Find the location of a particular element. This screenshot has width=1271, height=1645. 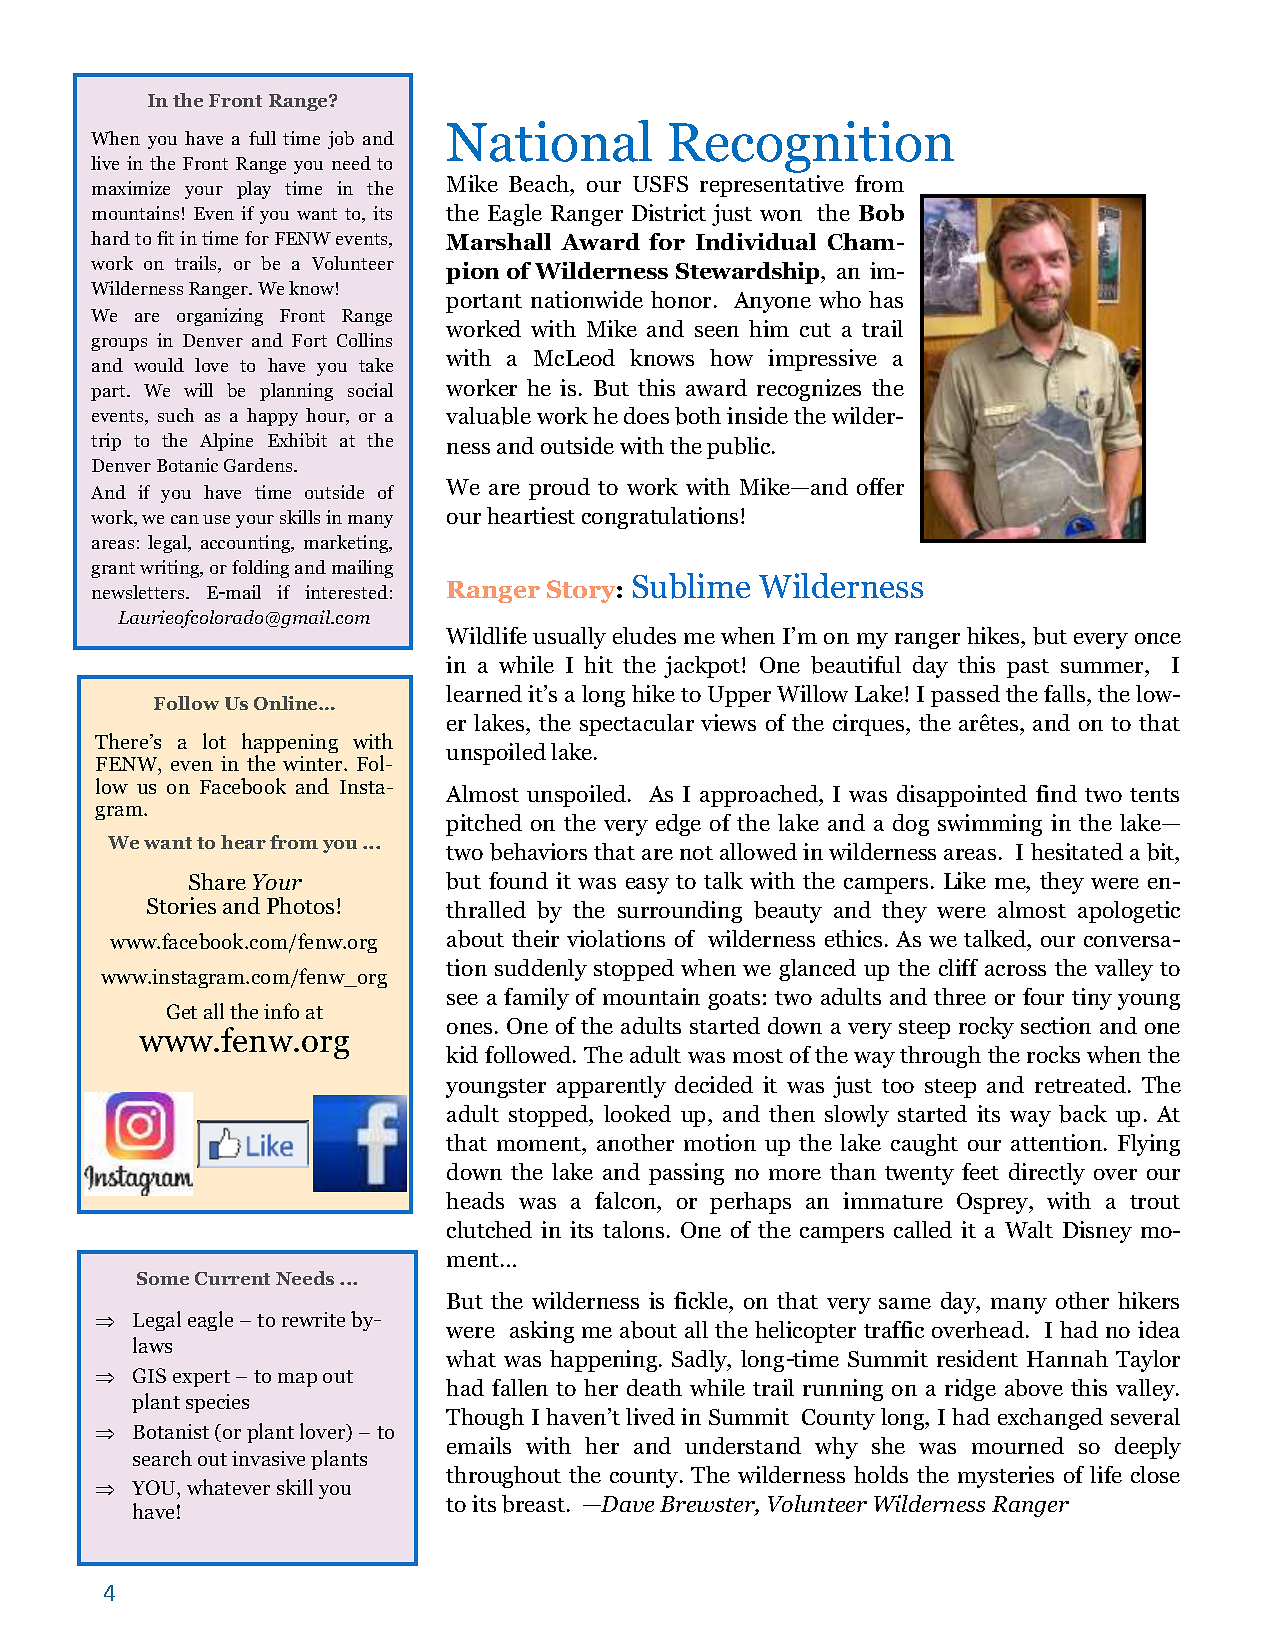

looked is located at coordinates (637, 1113).
